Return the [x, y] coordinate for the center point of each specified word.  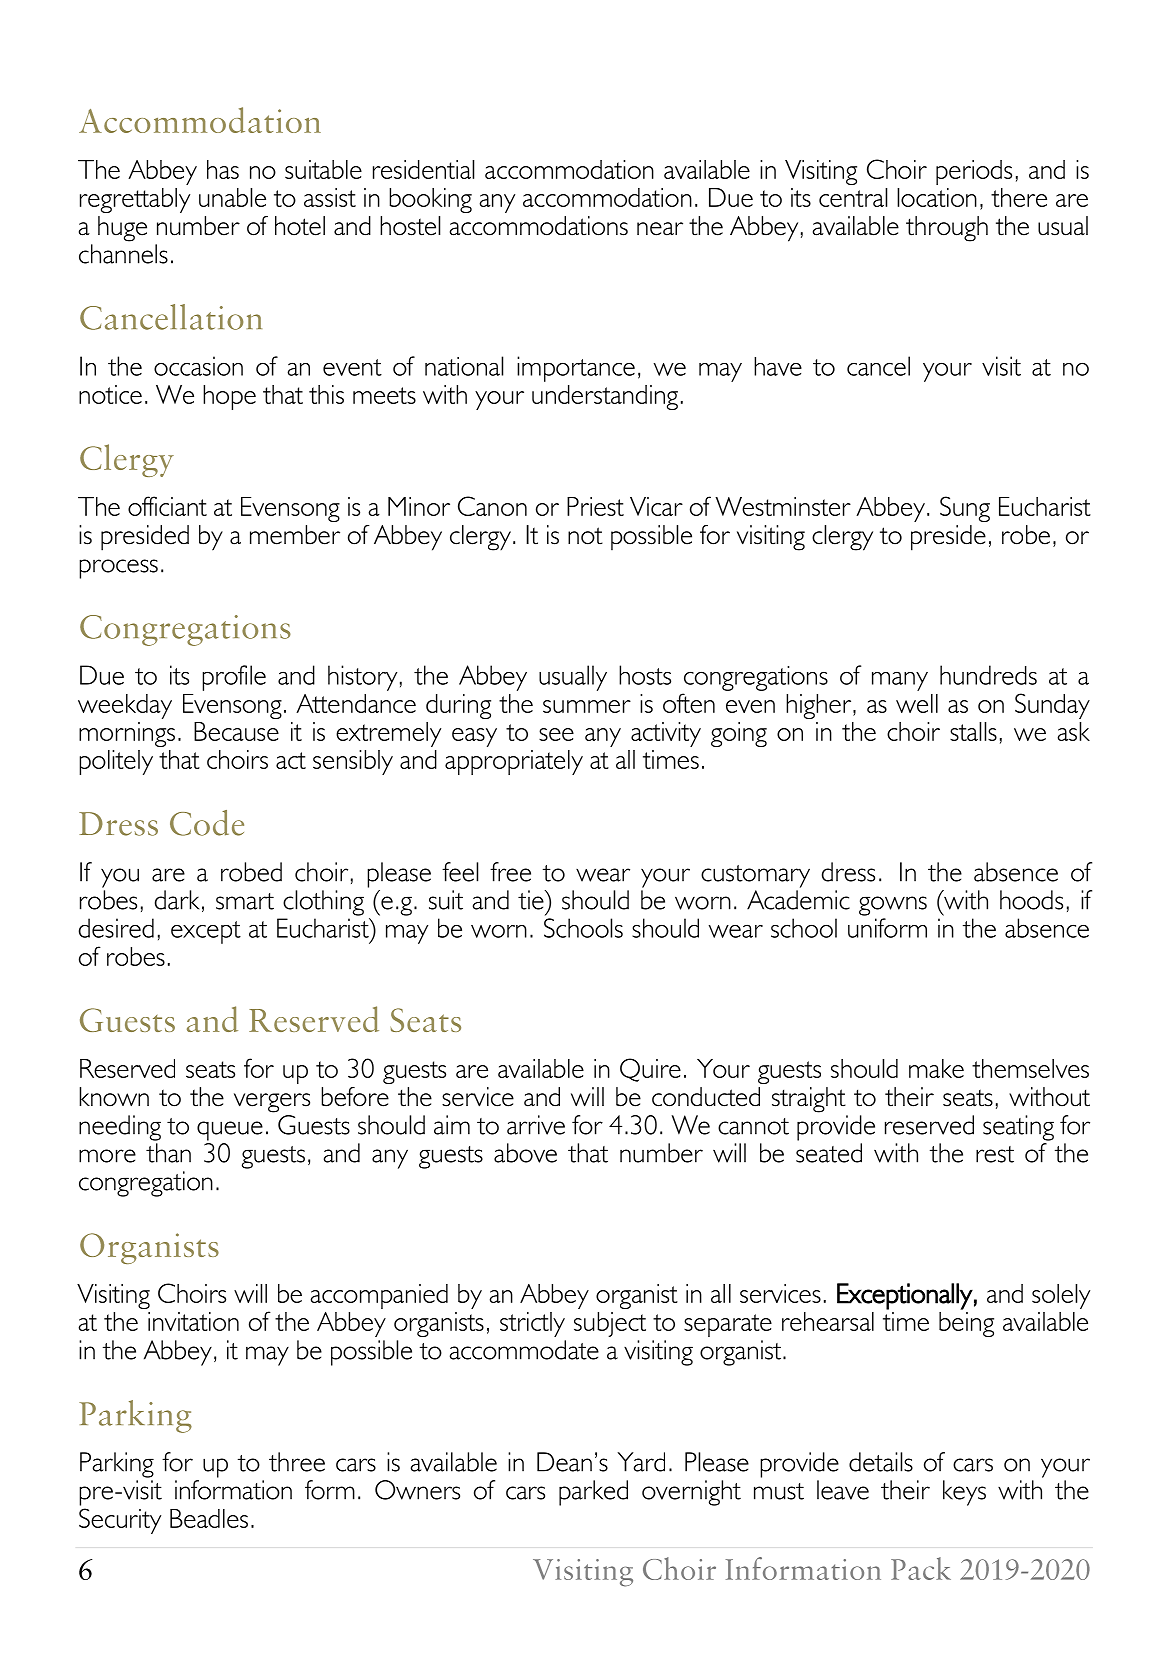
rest [995, 1154]
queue [230, 1131]
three [297, 1462]
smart [245, 901]
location [937, 197]
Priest [595, 506]
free [510, 872]
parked [593, 1493]
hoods [1031, 900]
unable [232, 197]
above [525, 1153]
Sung [965, 509]
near [660, 229]
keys [964, 1493]
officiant [167, 506]
